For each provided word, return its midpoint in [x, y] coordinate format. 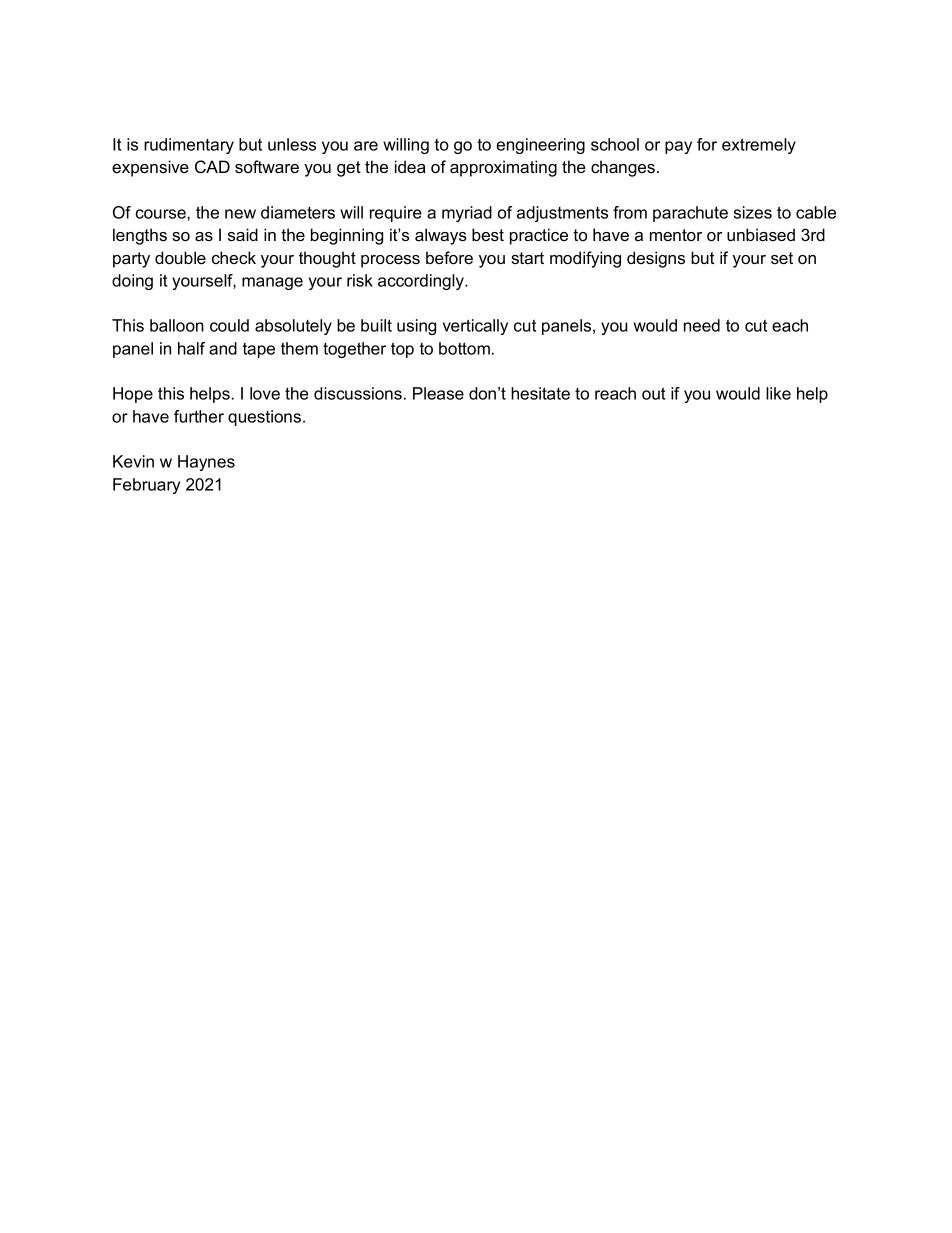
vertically [475, 327]
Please [438, 393]
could [229, 325]
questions [264, 418]
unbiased [761, 234]
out [654, 393]
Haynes [206, 463]
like [778, 393]
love [265, 393]
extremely [759, 146]
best [488, 234]
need [702, 325]
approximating [503, 168]
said [243, 234]
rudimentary [189, 146]
